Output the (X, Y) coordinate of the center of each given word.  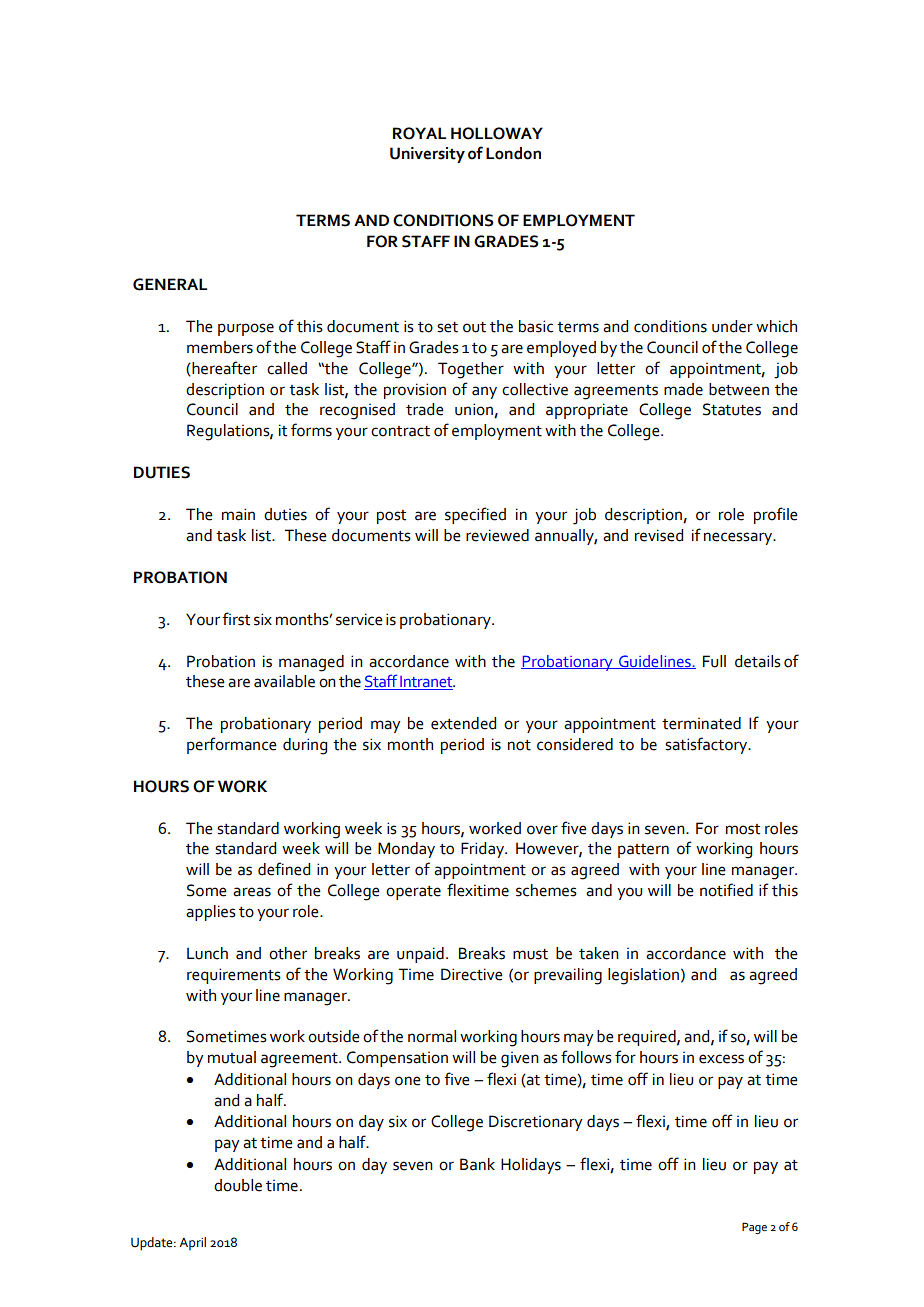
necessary (739, 538)
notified (726, 890)
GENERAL (170, 284)
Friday (484, 850)
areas (252, 892)
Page (754, 1228)
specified (475, 515)
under (732, 326)
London (513, 153)
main (238, 514)
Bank (477, 1164)
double (238, 1185)
